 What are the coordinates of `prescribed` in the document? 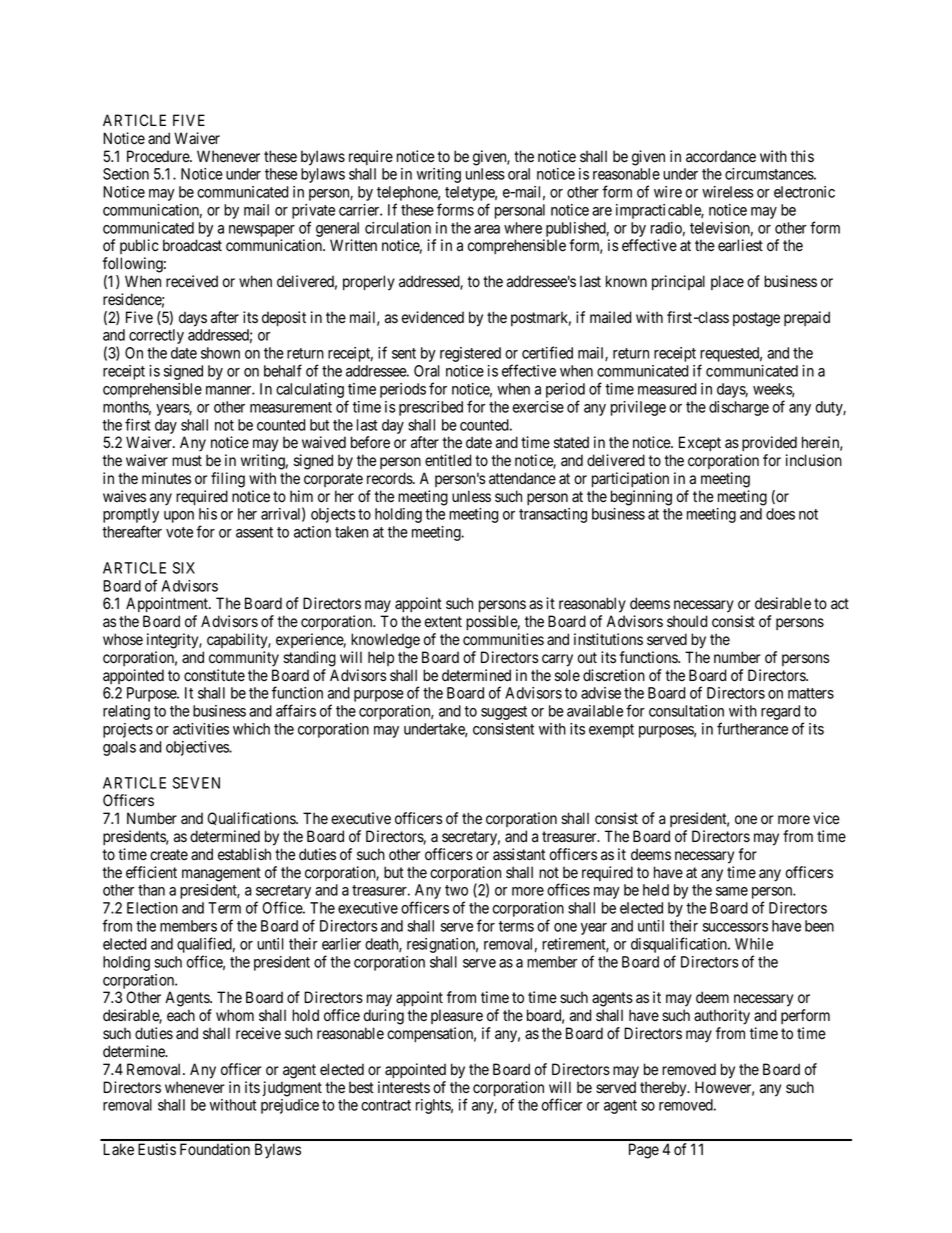 It's located at (431, 408).
